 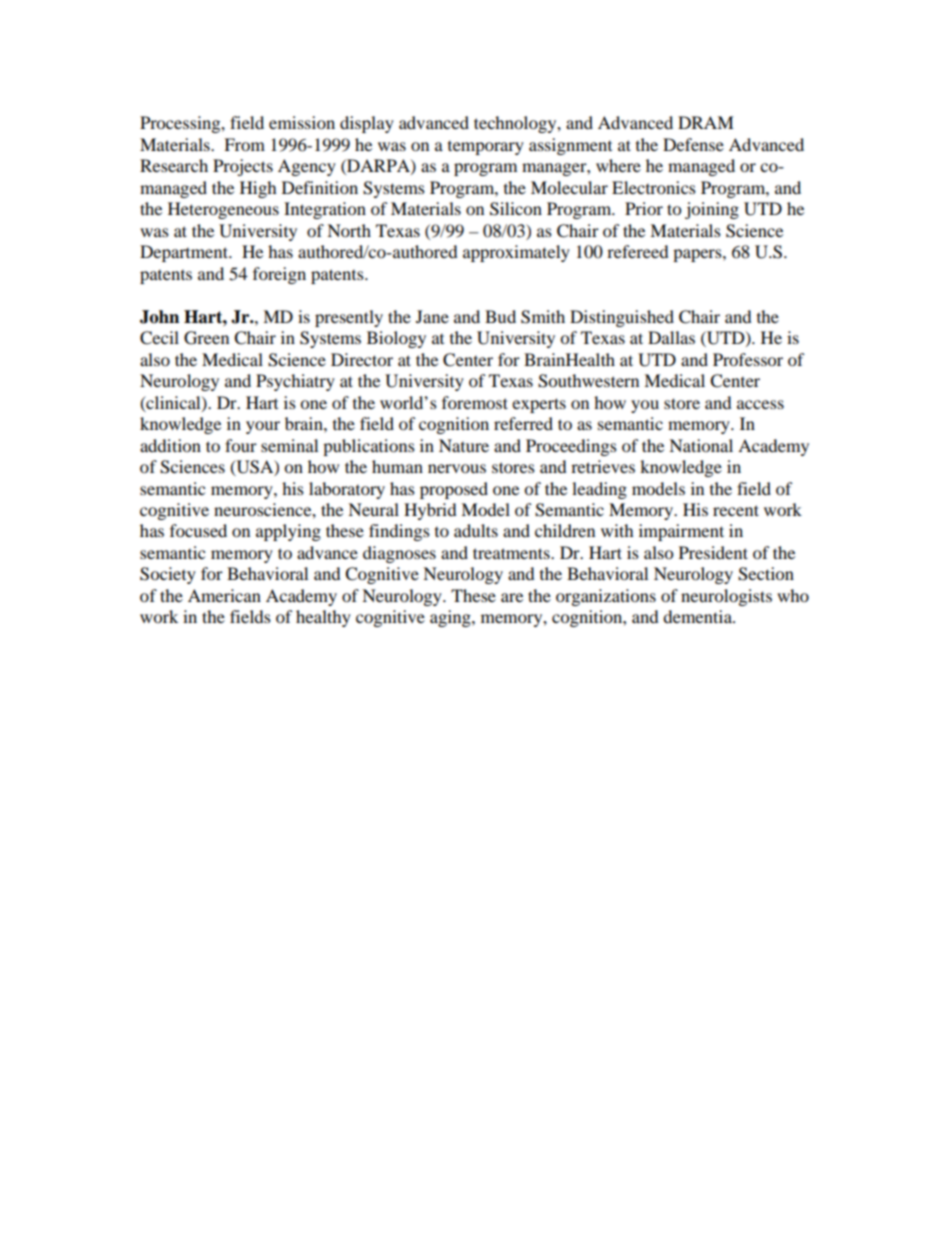 I want to click on Bud, so click(x=500, y=316).
